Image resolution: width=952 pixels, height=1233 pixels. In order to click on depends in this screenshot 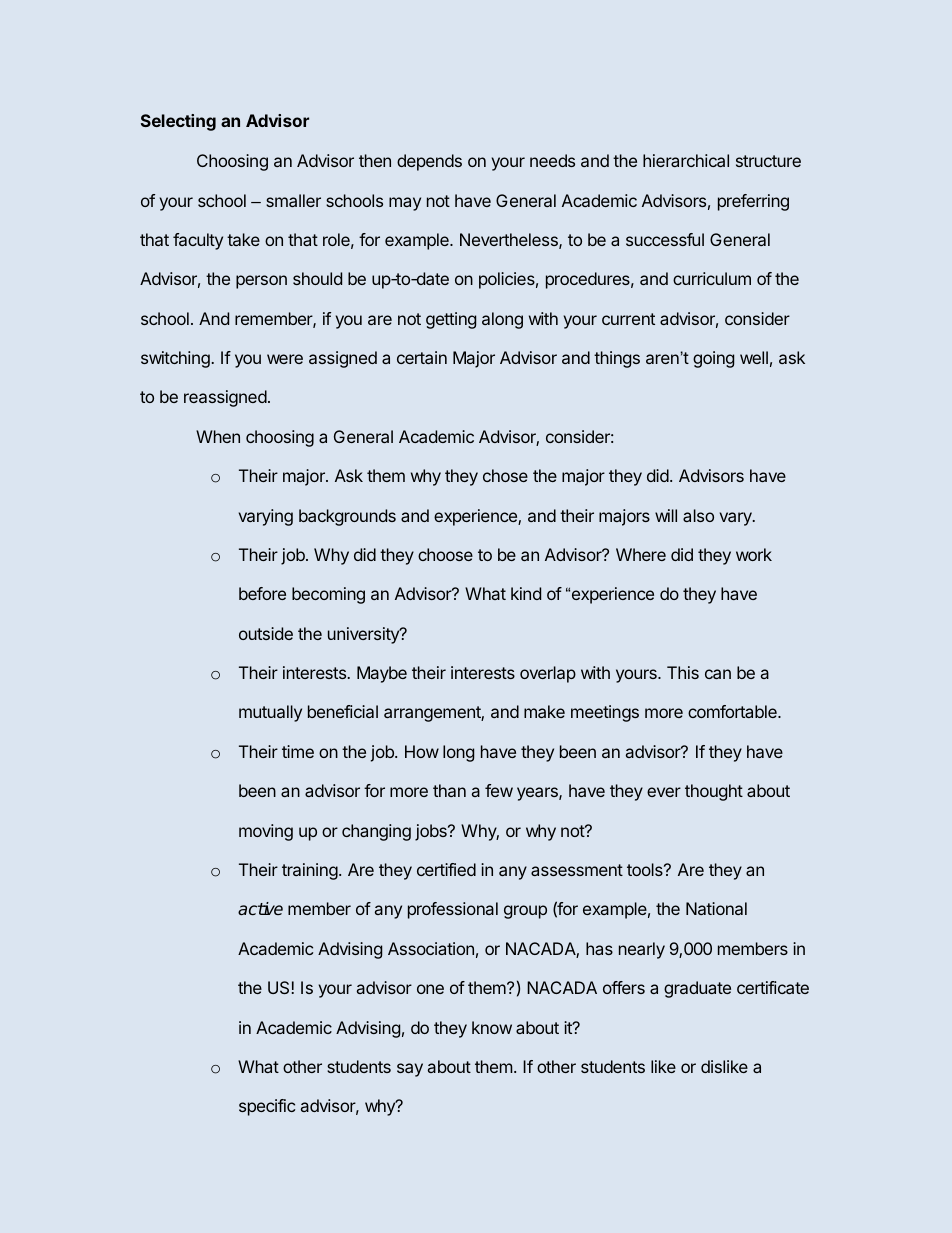, I will do `click(429, 162)`.
